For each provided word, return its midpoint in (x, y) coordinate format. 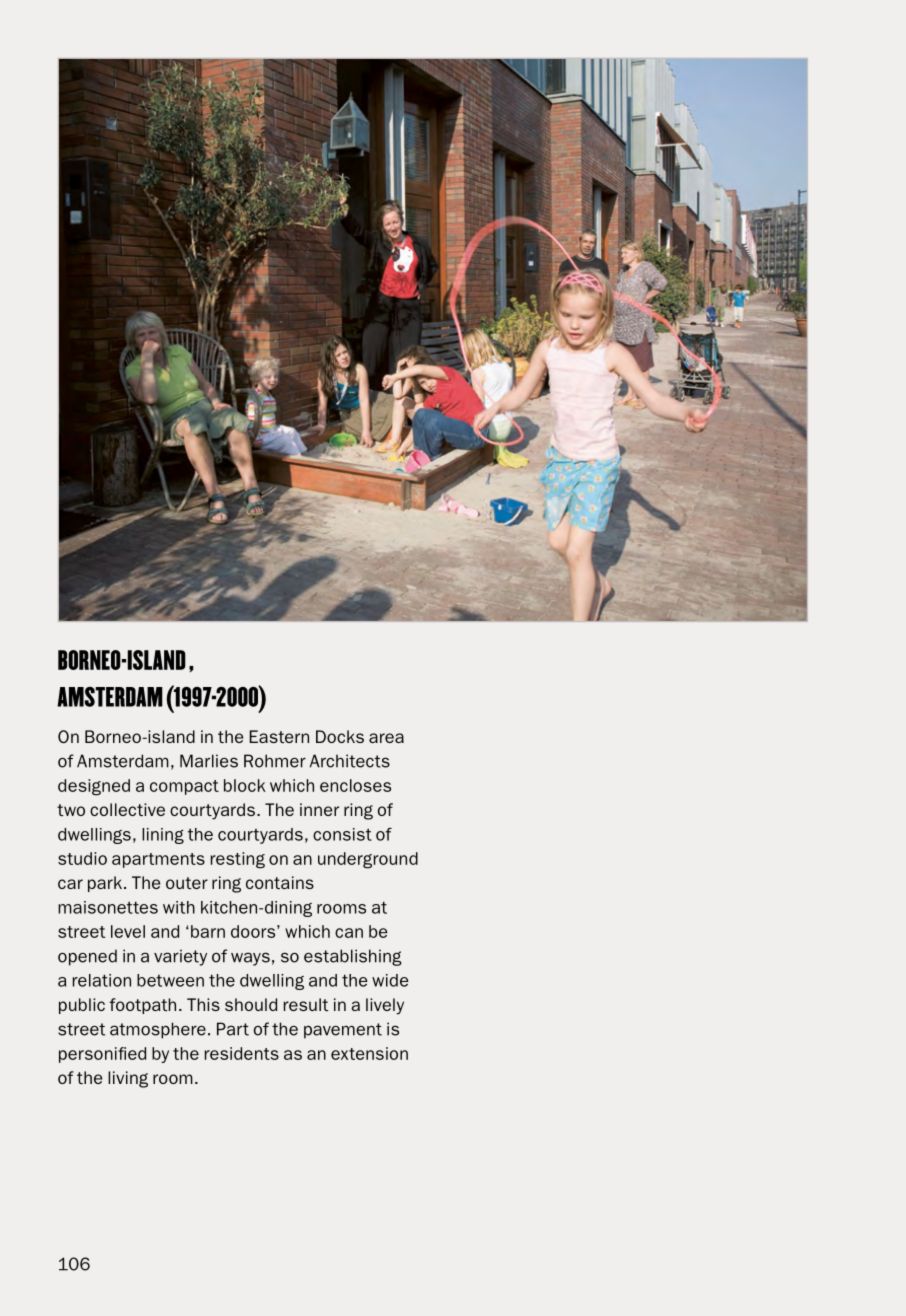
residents (242, 1053)
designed (94, 787)
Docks (340, 736)
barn (208, 931)
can (349, 933)
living (128, 1079)
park (105, 884)
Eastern (279, 736)
